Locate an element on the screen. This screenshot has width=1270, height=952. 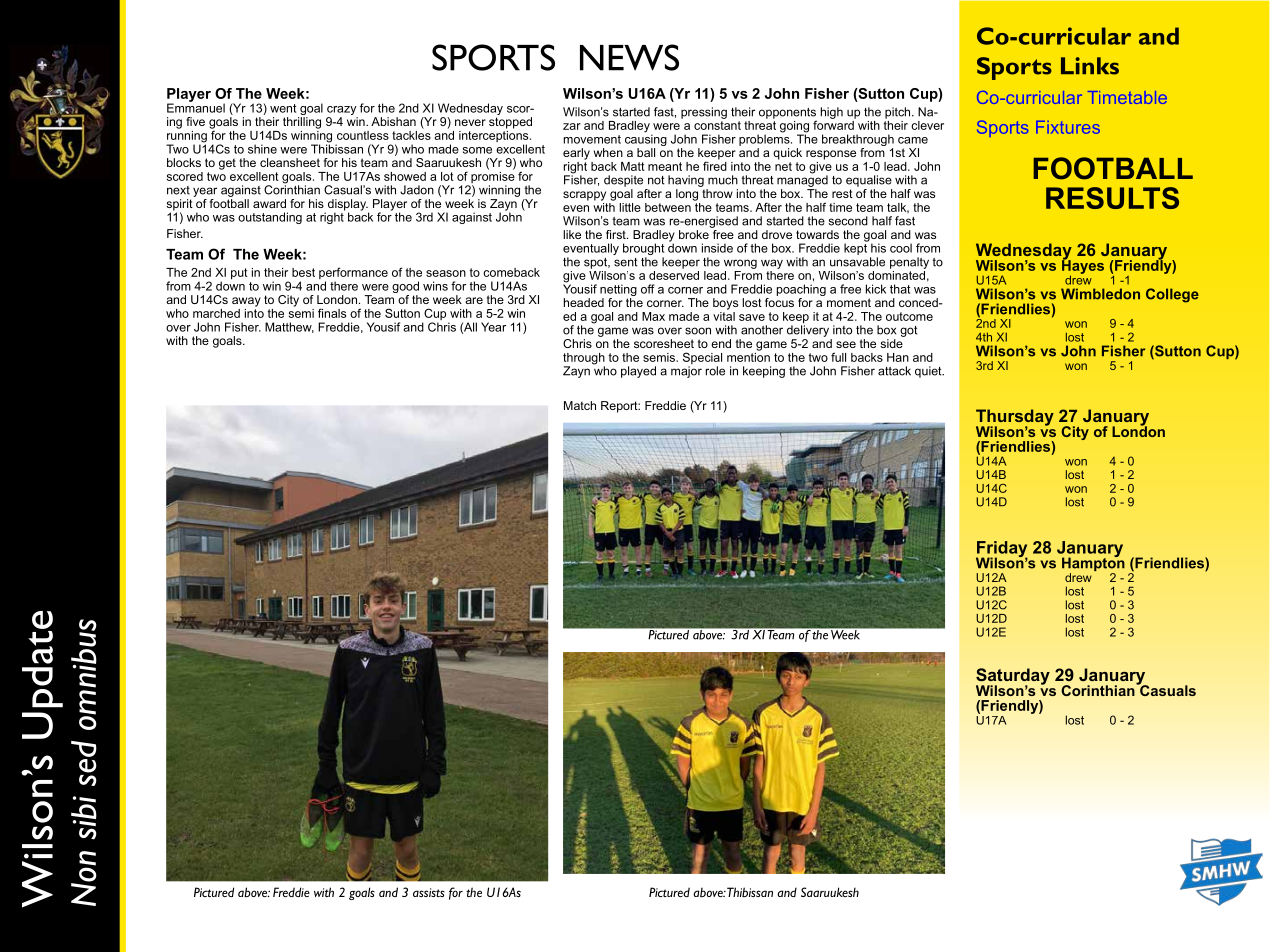
quiet is located at coordinates (929, 372).
